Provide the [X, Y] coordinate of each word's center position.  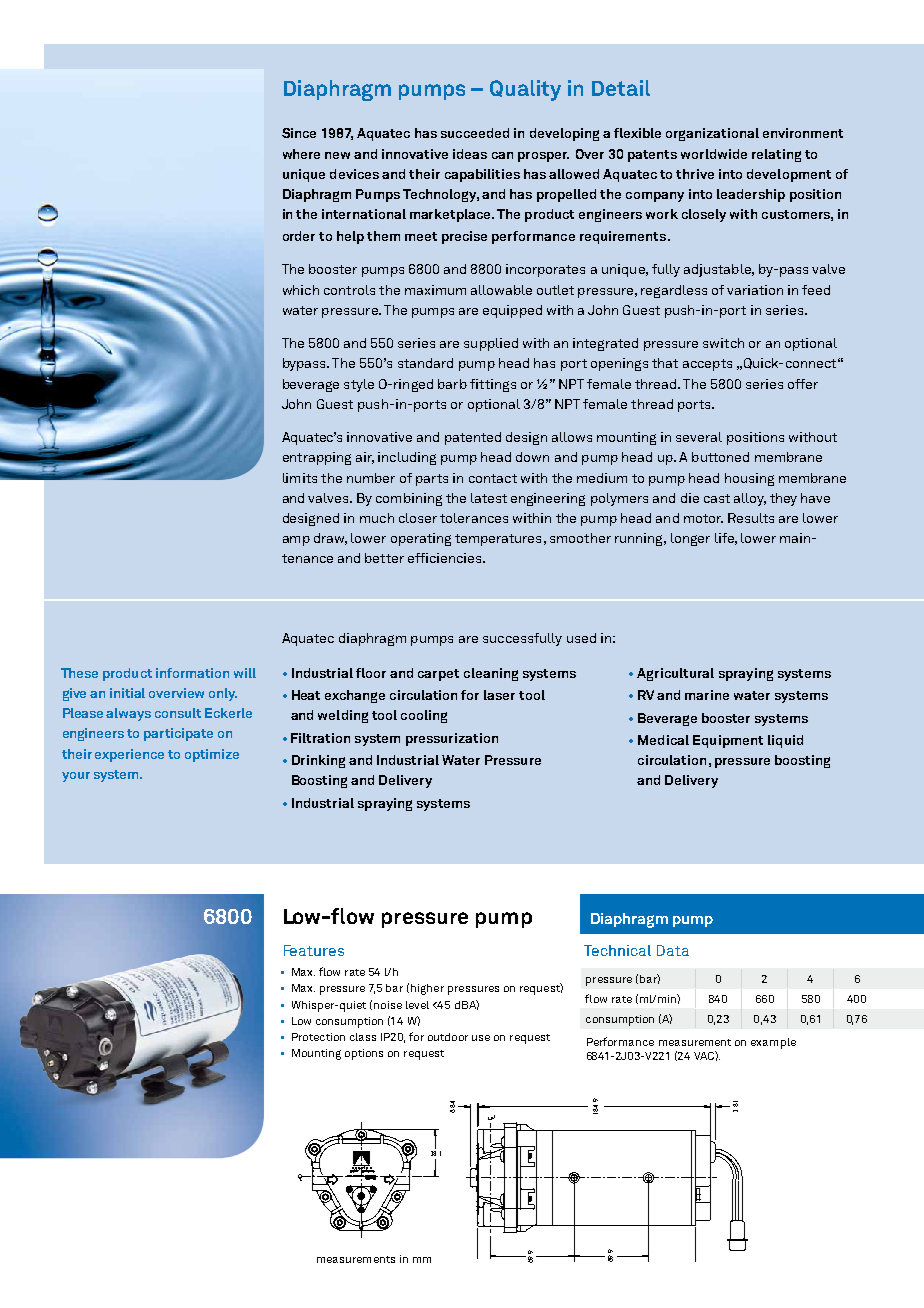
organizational [712, 134]
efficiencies [446, 558]
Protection [318, 1037]
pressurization [452, 739]
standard [425, 363]
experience [129, 755]
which [301, 290]
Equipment [728, 741]
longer [690, 539]
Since [299, 133]
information [192, 673]
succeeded [475, 133]
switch [723, 343]
